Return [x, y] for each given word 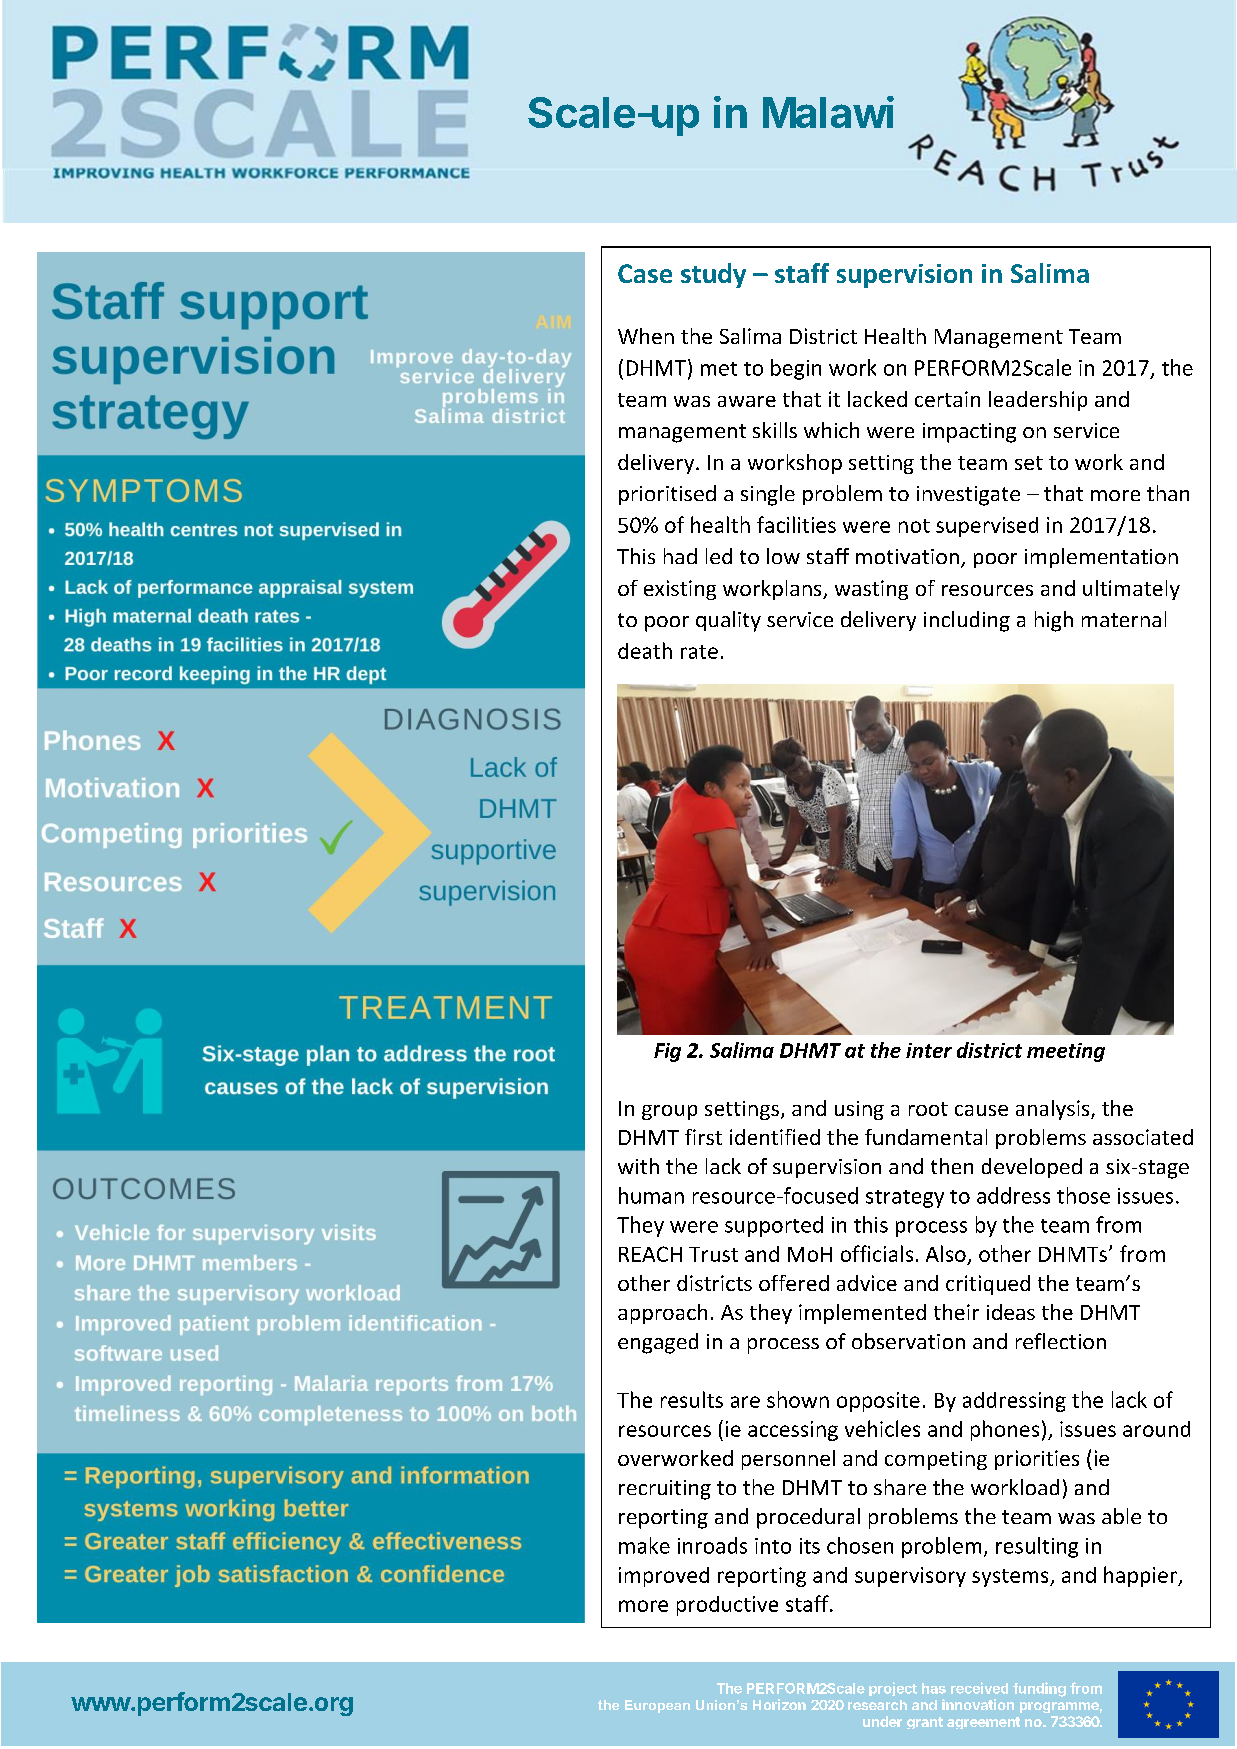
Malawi [828, 112]
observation [908, 1341]
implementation [1101, 558]
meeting [1066, 1052]
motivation [907, 556]
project [893, 1689]
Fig [667, 1052]
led [719, 556]
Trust [713, 1254]
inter [929, 1050]
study [713, 275]
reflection [1061, 1341]
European [657, 1706]
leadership [1038, 401]
